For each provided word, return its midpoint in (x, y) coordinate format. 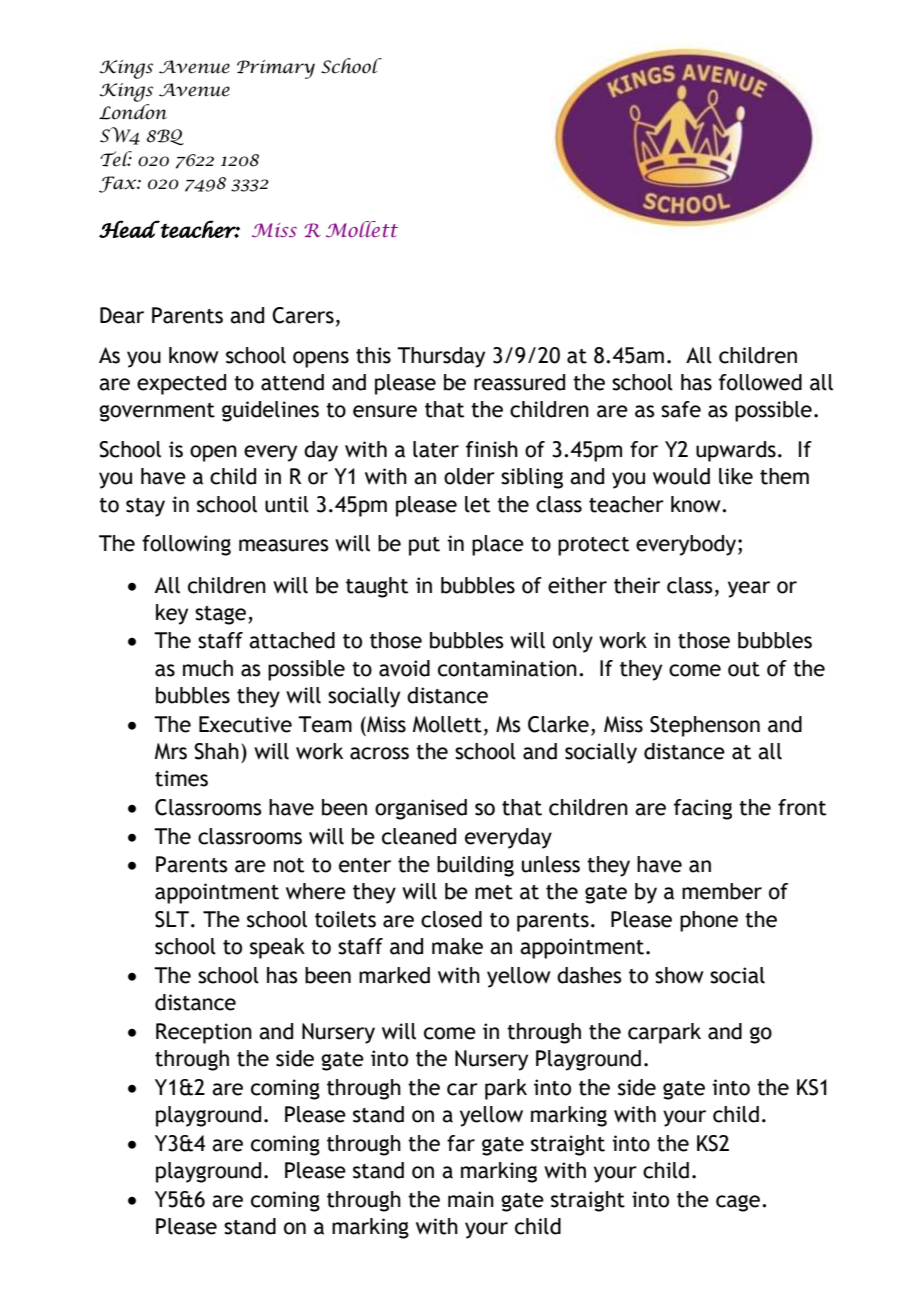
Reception (204, 1033)
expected (181, 384)
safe (681, 409)
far (461, 1143)
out (744, 669)
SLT (172, 919)
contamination (507, 668)
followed (760, 382)
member (722, 891)
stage (222, 615)
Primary (276, 69)
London (133, 112)
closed (451, 919)
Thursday (441, 357)
